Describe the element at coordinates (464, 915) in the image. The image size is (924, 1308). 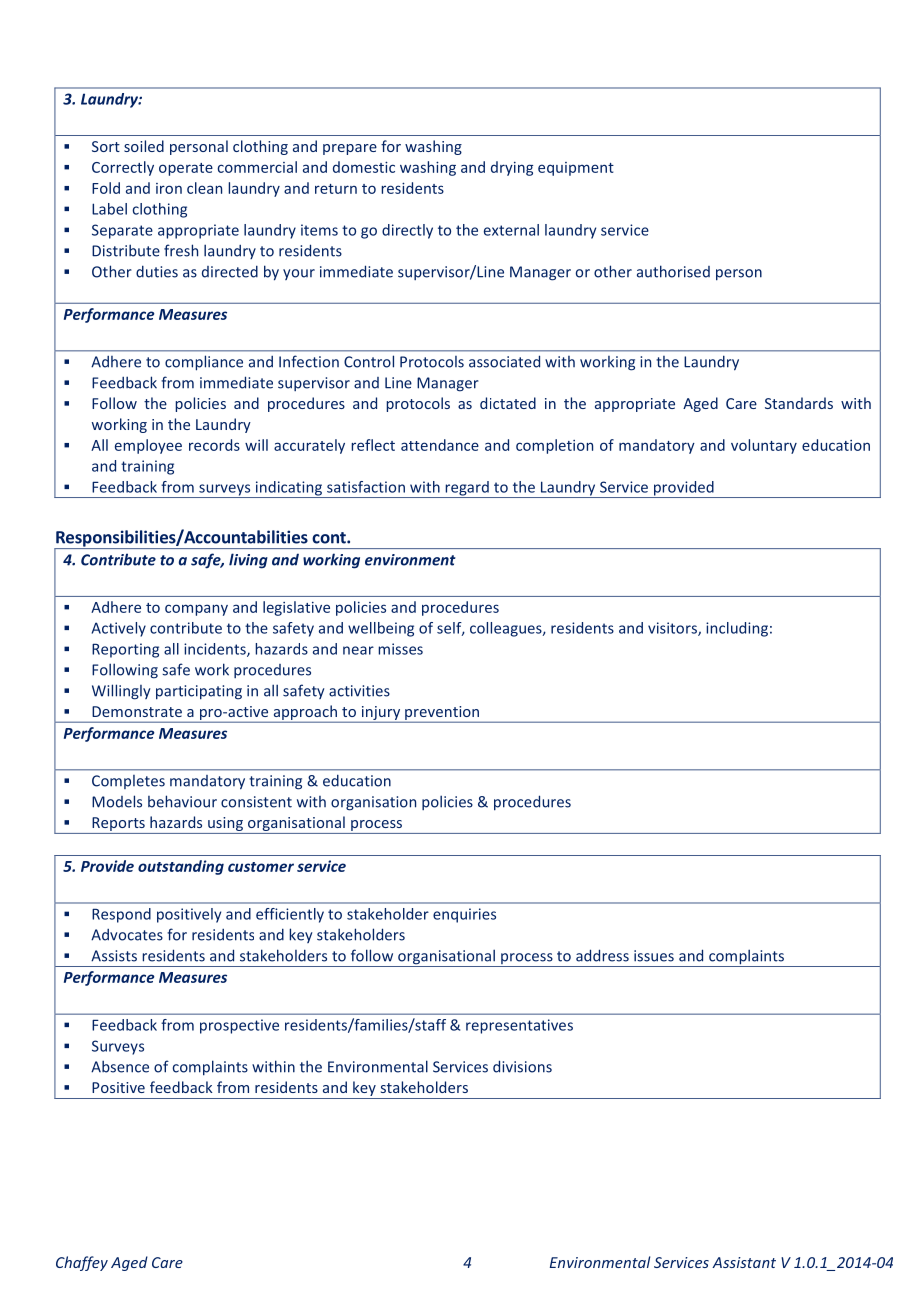
I see `enquiries` at that location.
